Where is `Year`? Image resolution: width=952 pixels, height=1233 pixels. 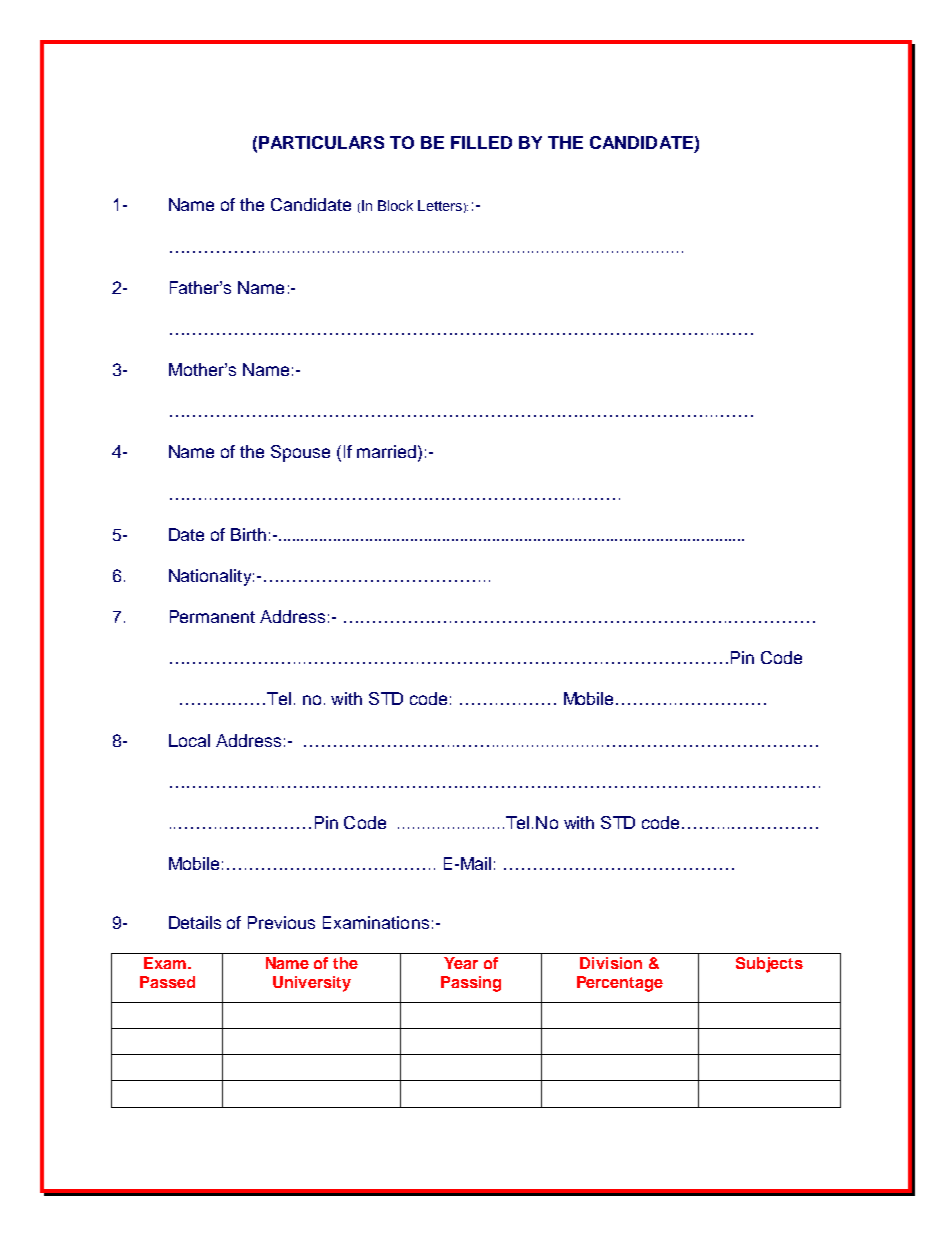
Year is located at coordinates (461, 963).
